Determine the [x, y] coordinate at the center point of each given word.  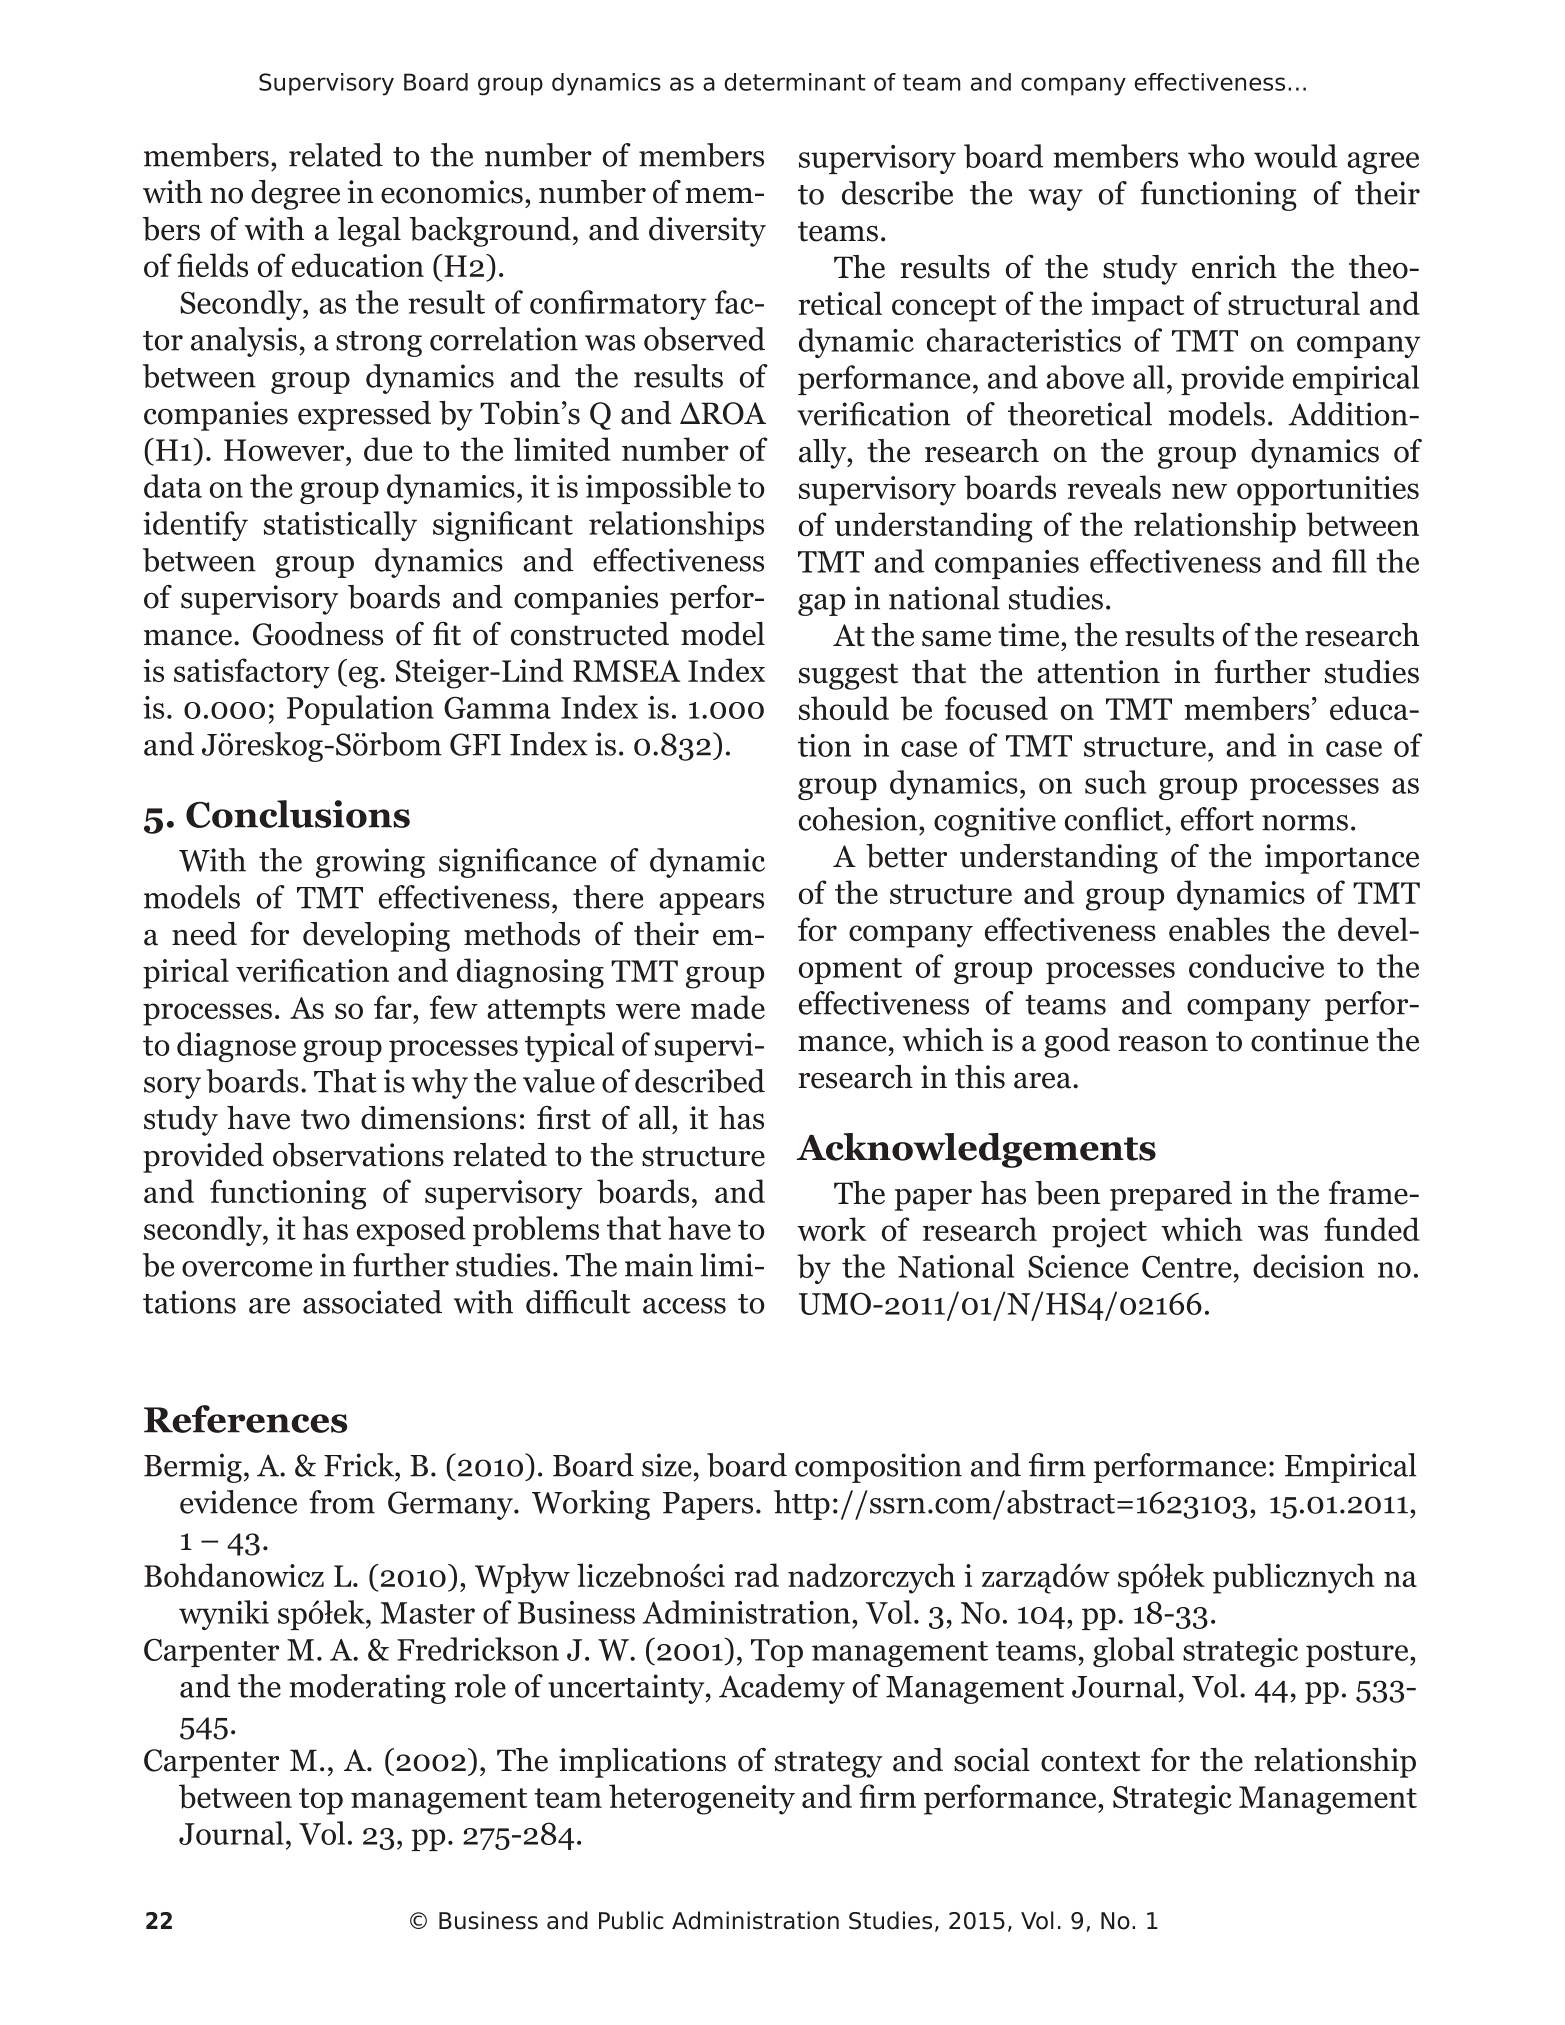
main [659, 1265]
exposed [411, 1231]
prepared [1171, 1196]
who [1216, 156]
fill [1349, 561]
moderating [367, 1689]
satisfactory [252, 673]
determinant [795, 82]
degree [295, 195]
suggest [848, 676]
